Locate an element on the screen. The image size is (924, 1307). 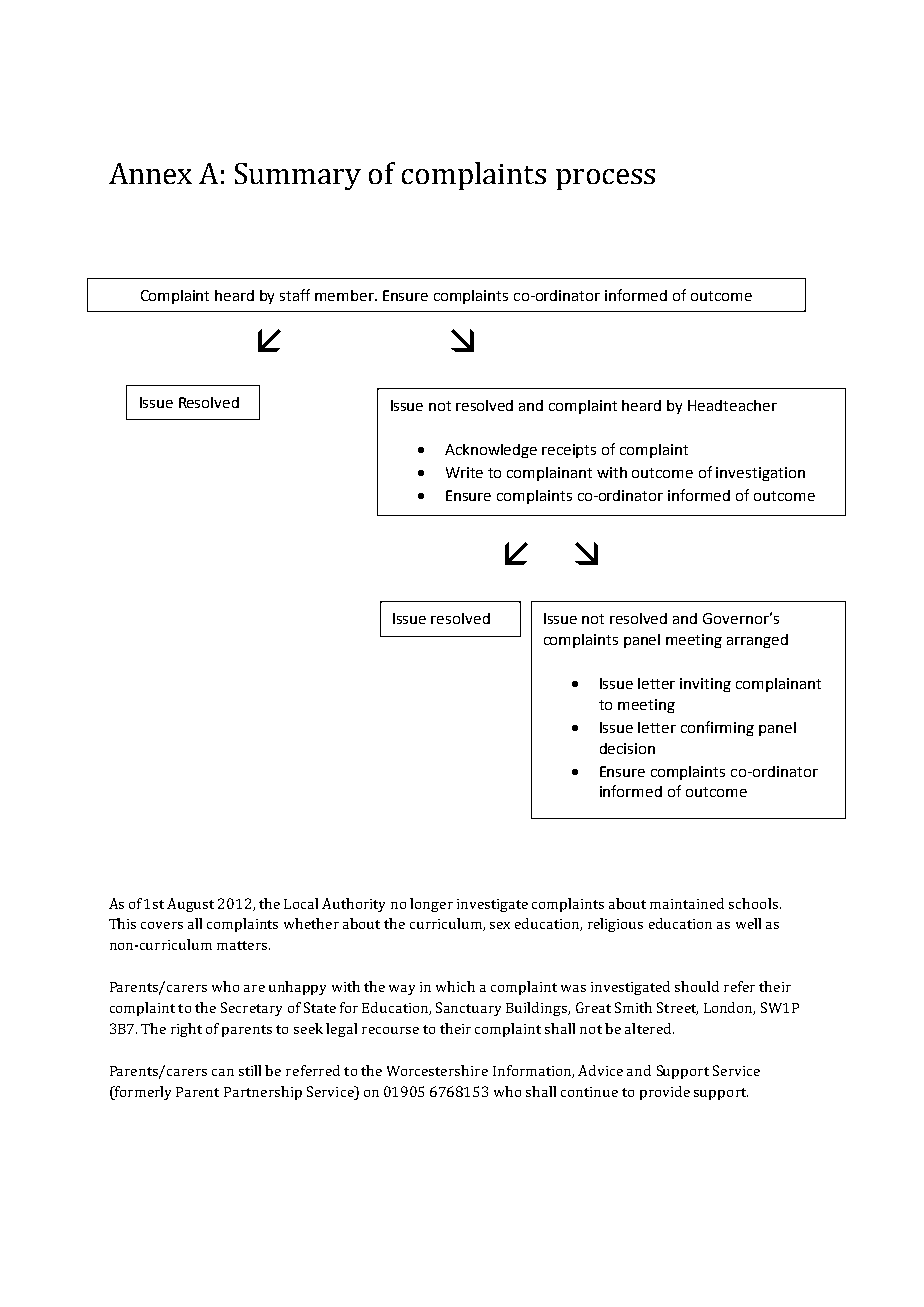
Summary is located at coordinates (298, 176).
